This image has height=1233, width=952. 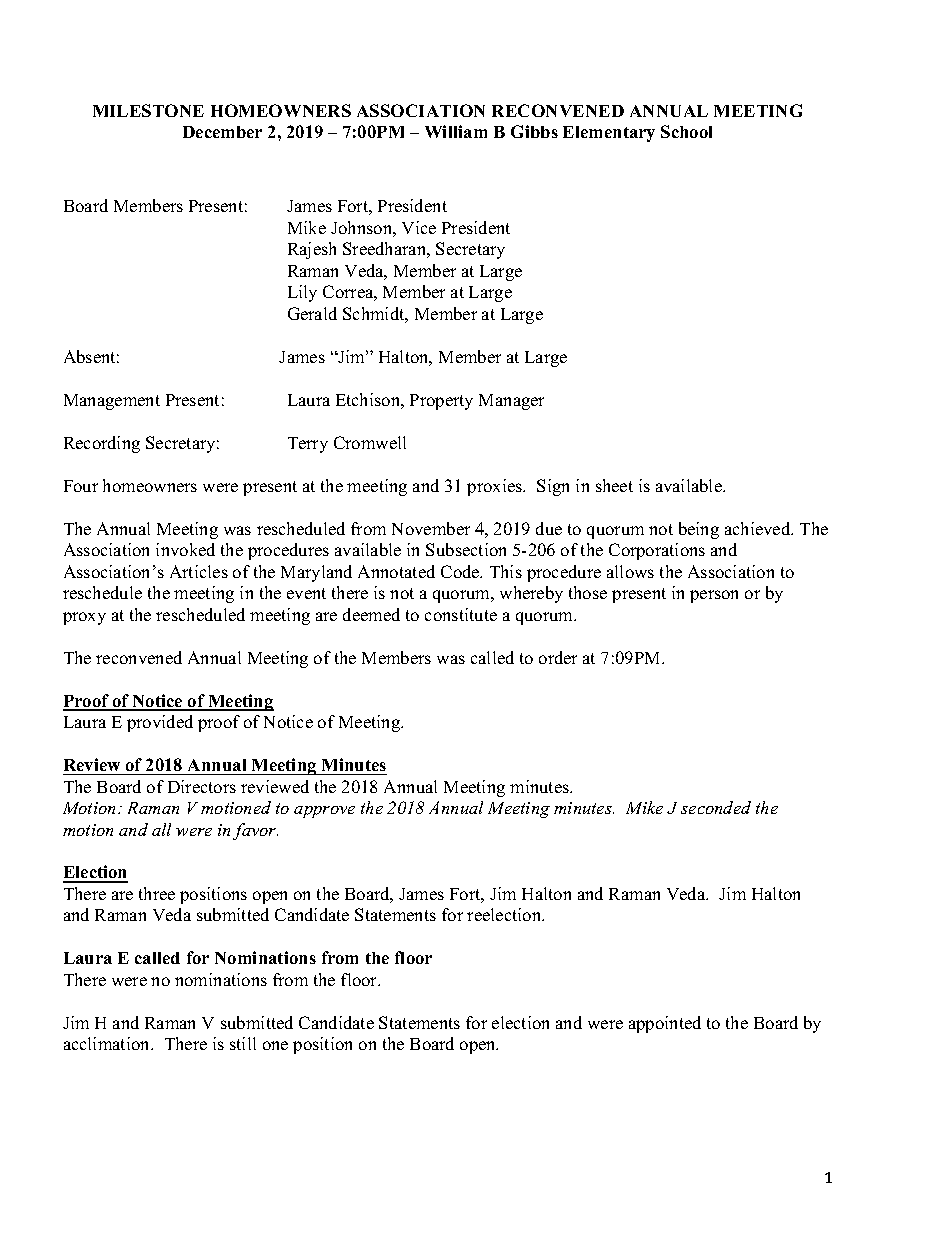 What do you see at coordinates (614, 485) in the image?
I see `sheet` at bounding box center [614, 485].
